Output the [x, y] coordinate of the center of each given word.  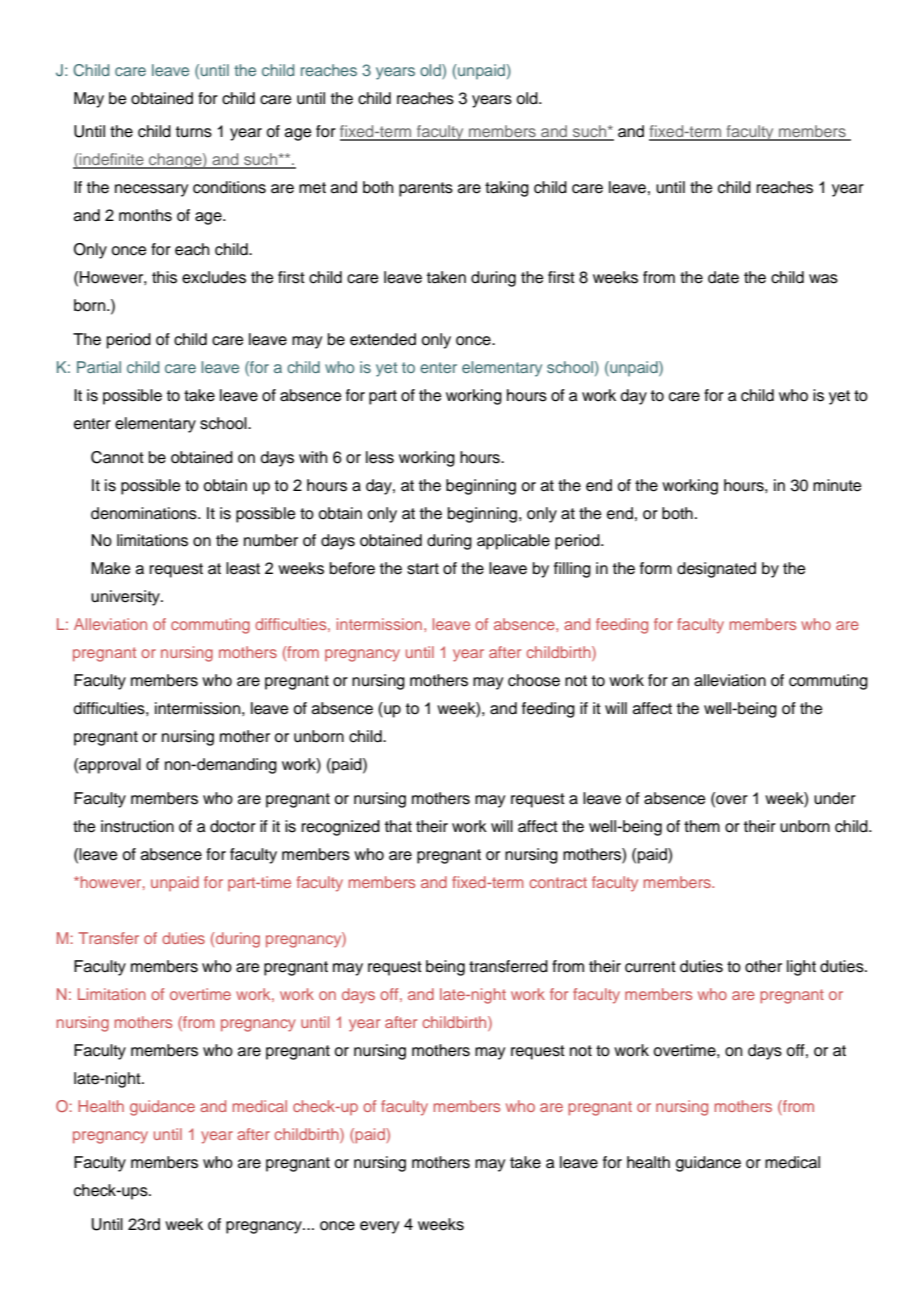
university [126, 598]
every [379, 1227]
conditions [229, 187]
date [723, 277]
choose [534, 680]
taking [507, 189]
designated [716, 570]
